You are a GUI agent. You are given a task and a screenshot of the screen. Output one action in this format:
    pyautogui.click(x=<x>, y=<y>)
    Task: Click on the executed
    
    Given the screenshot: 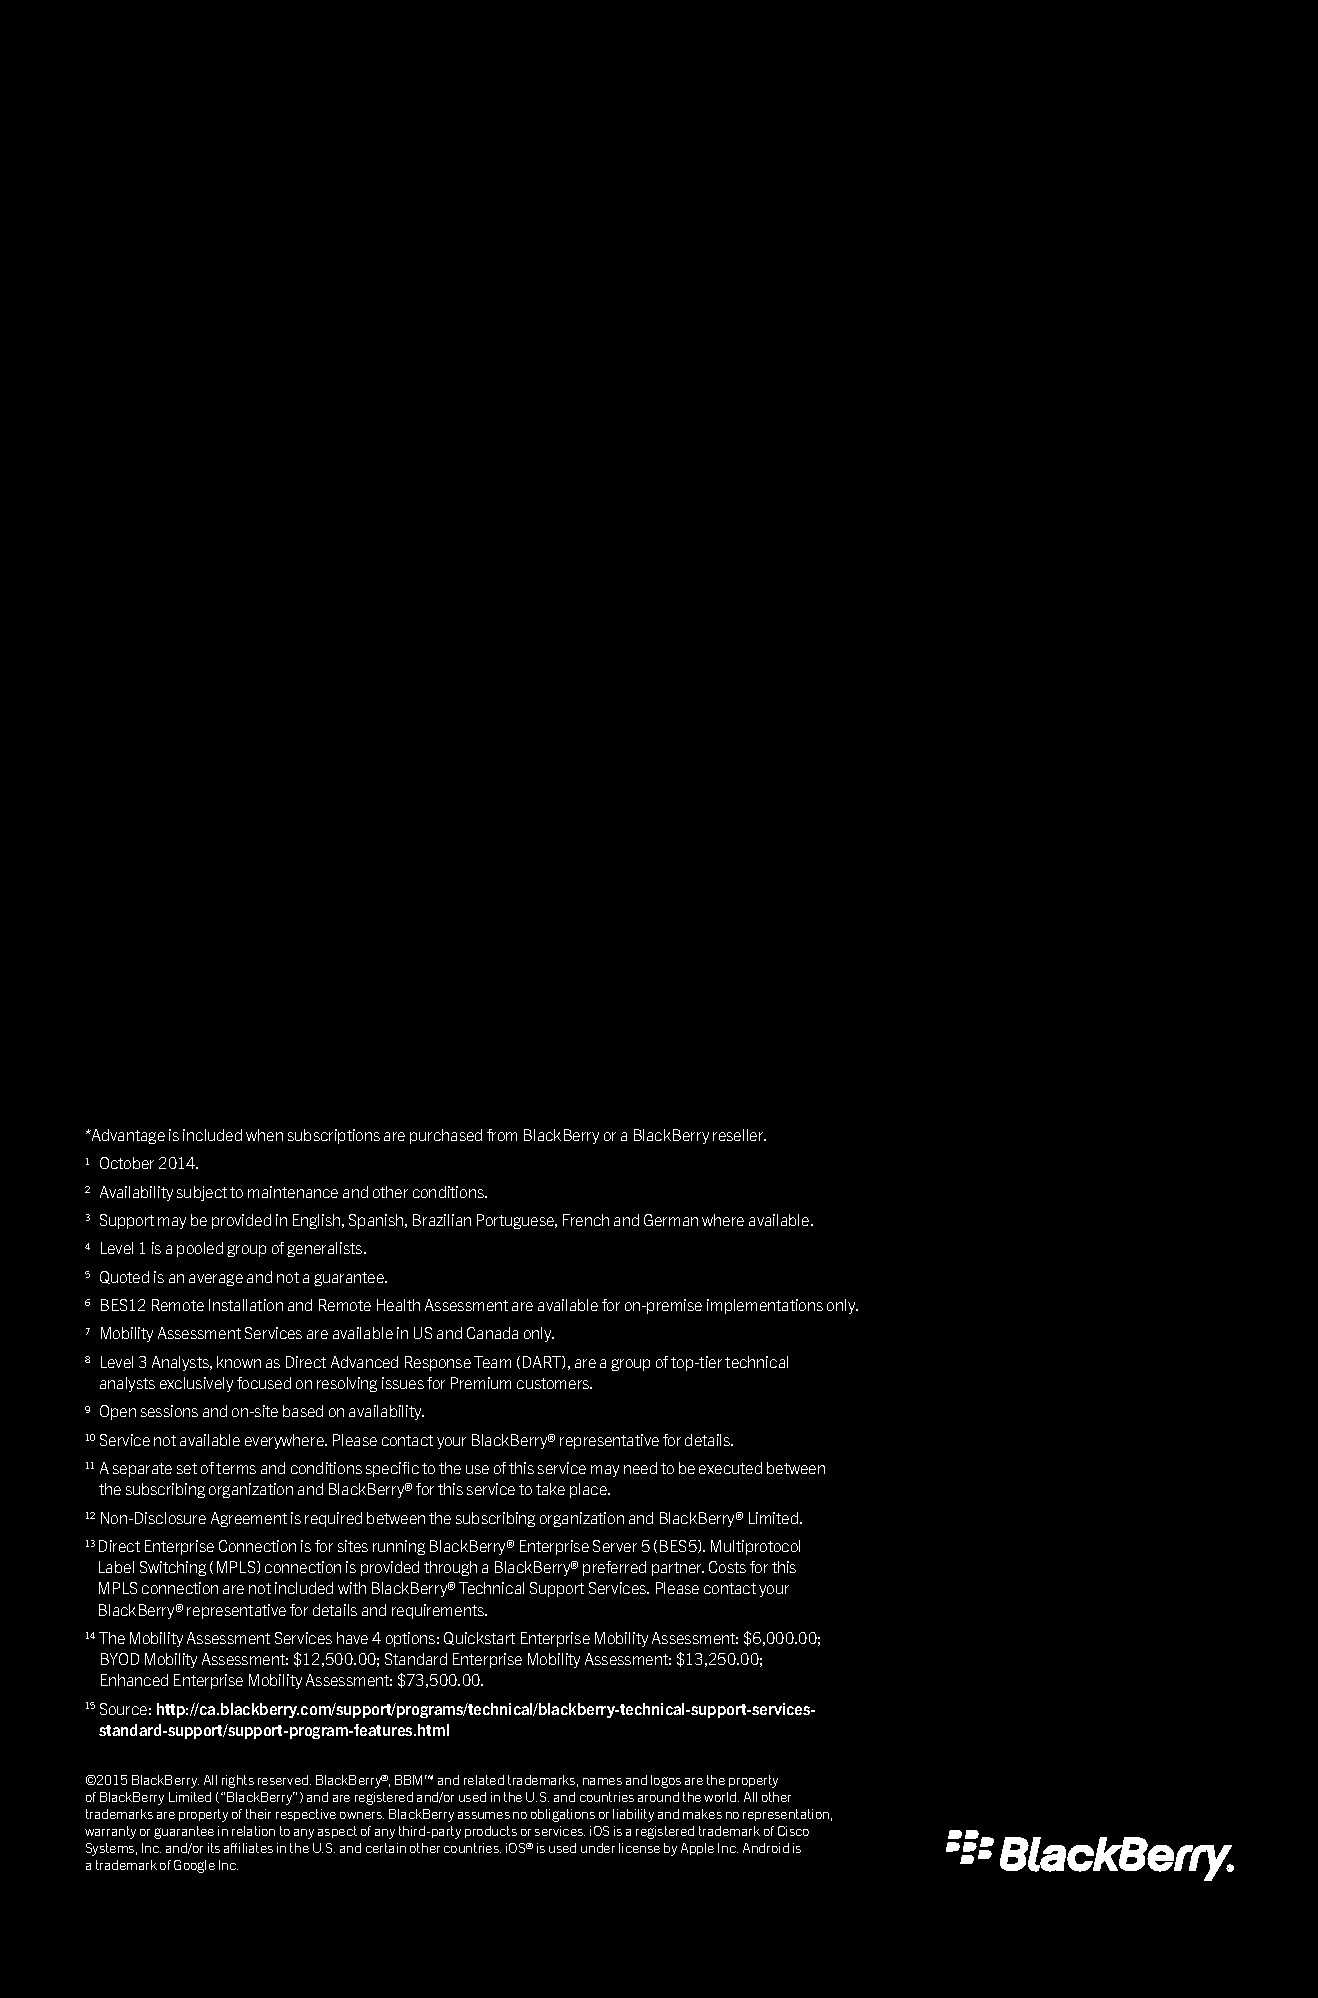 What is the action you would take?
    pyautogui.click(x=730, y=1468)
